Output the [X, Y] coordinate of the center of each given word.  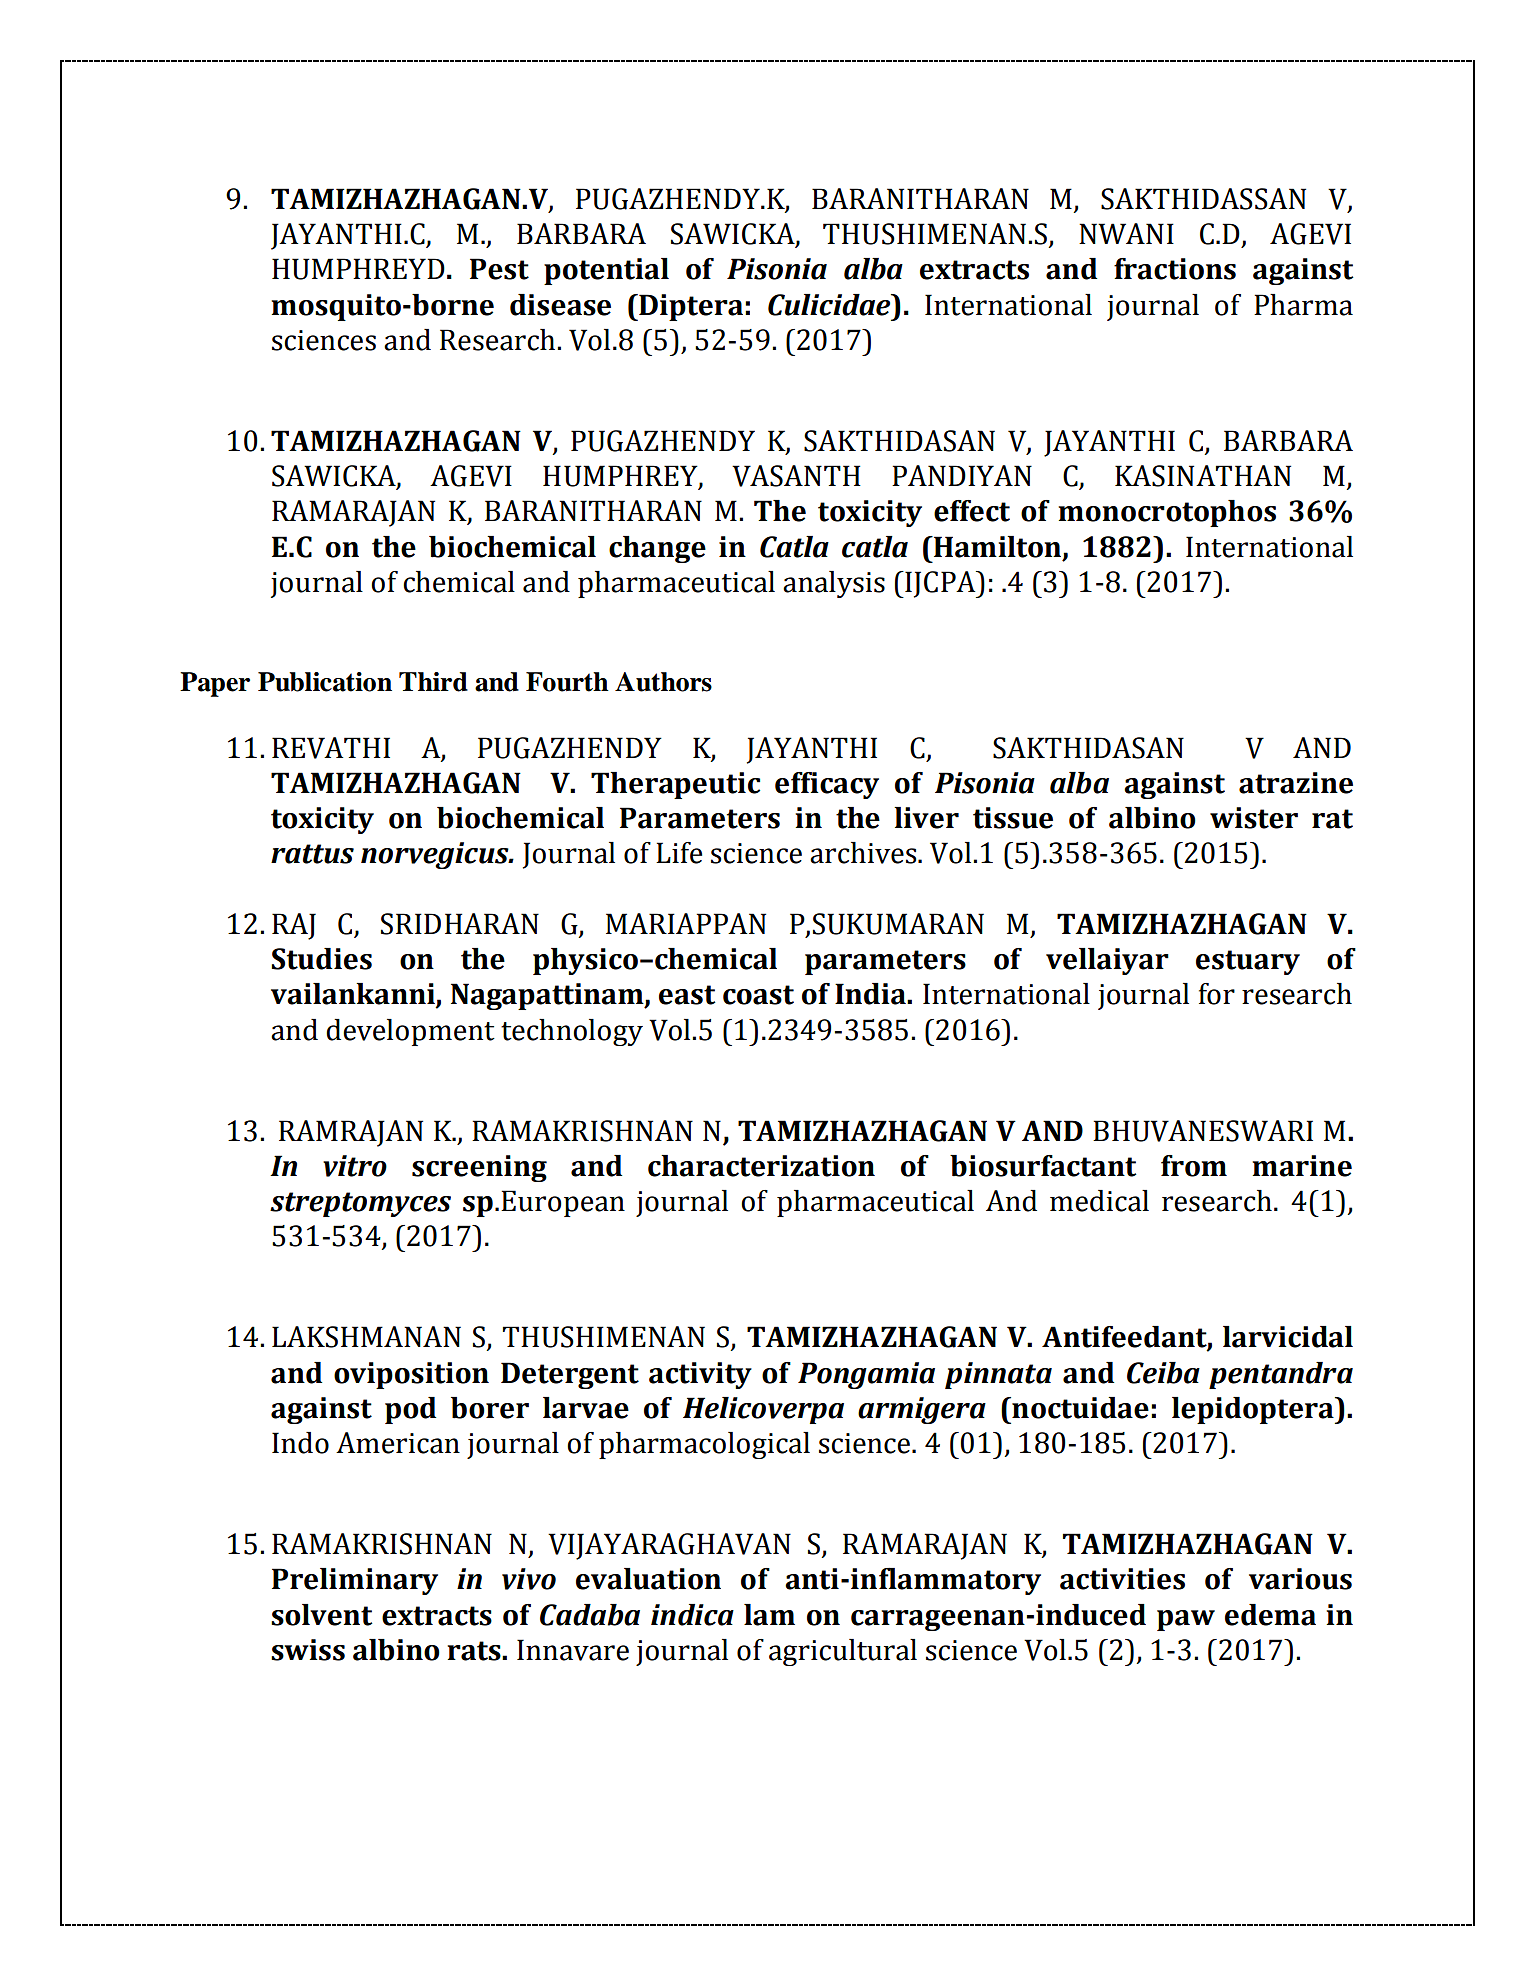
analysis [834, 584]
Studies [321, 959]
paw [1186, 1620]
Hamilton [998, 547]
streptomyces [360, 1204]
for [1217, 994]
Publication [325, 682]
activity [700, 1375]
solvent [321, 1615]
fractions [1175, 269]
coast [758, 995]
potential [606, 271]
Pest [499, 269]
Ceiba [1163, 1373]
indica [692, 1615]
